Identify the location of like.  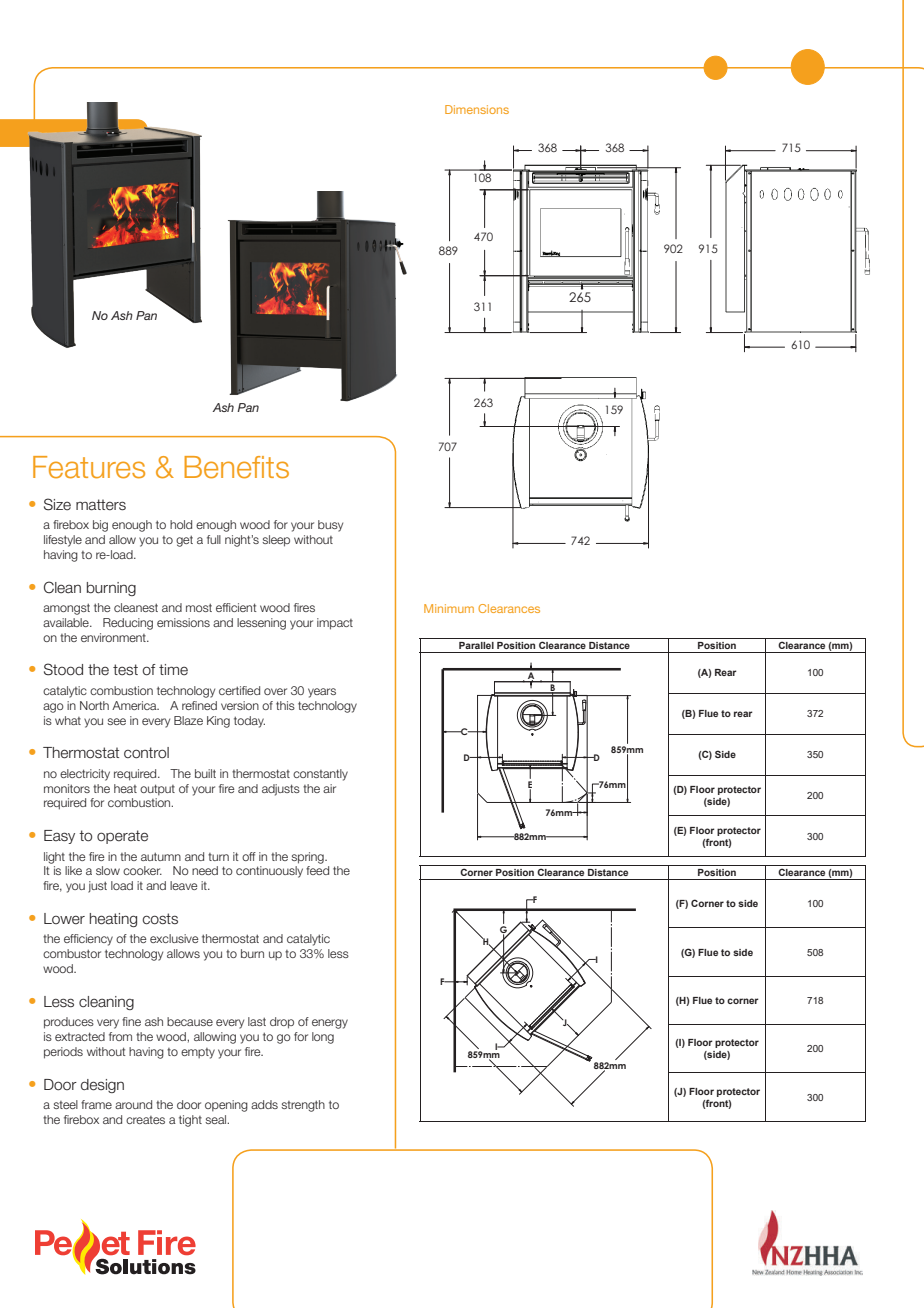
(73, 870).
